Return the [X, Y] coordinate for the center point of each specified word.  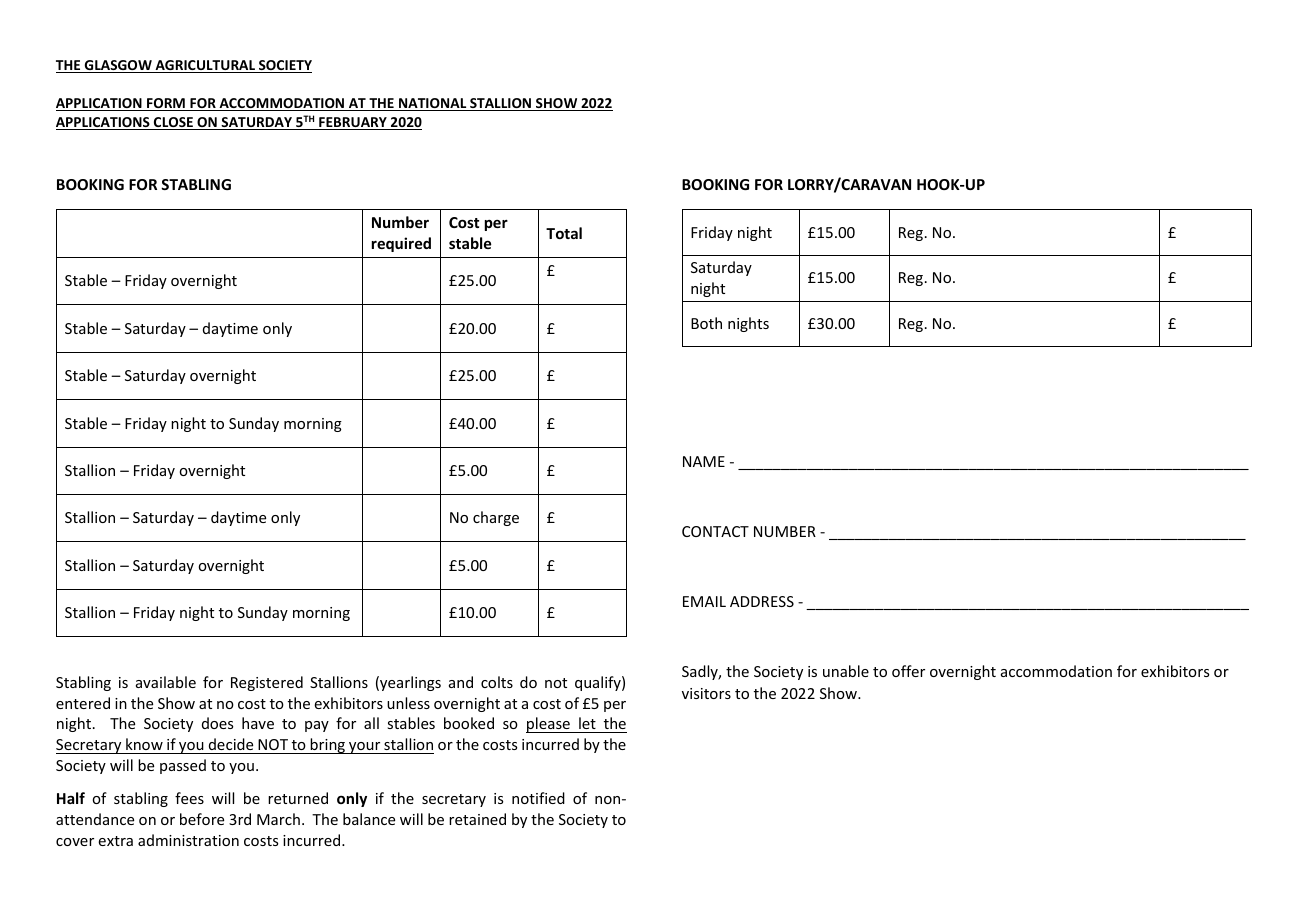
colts [497, 682]
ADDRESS [762, 601]
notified [538, 798]
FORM [166, 104]
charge [496, 518]
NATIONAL [433, 104]
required [401, 244]
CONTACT [715, 531]
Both [706, 323]
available [166, 682]
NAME [704, 461]
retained [477, 819]
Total [564, 233]
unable [846, 671]
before [202, 819]
